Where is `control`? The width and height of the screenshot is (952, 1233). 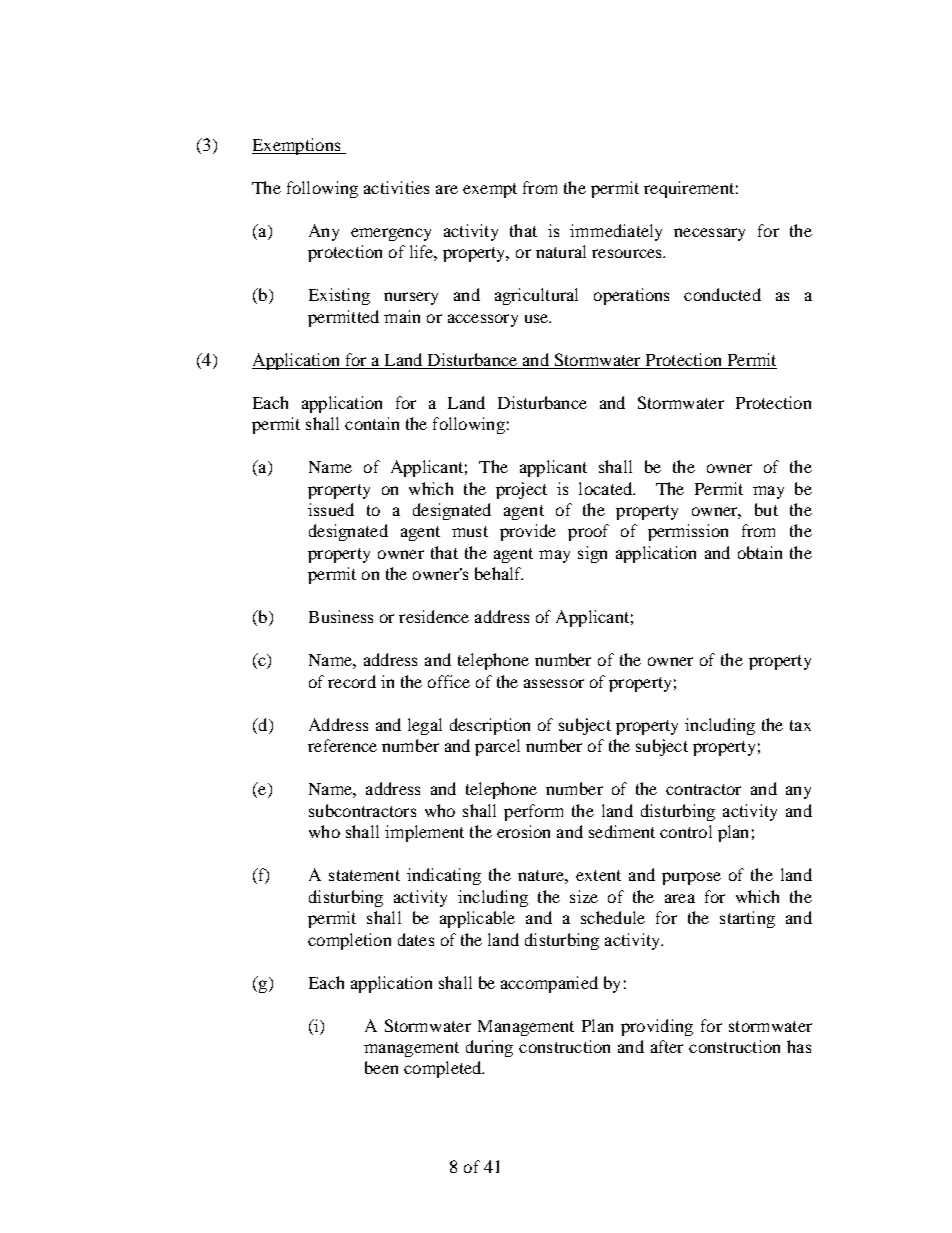
control is located at coordinates (686, 831).
